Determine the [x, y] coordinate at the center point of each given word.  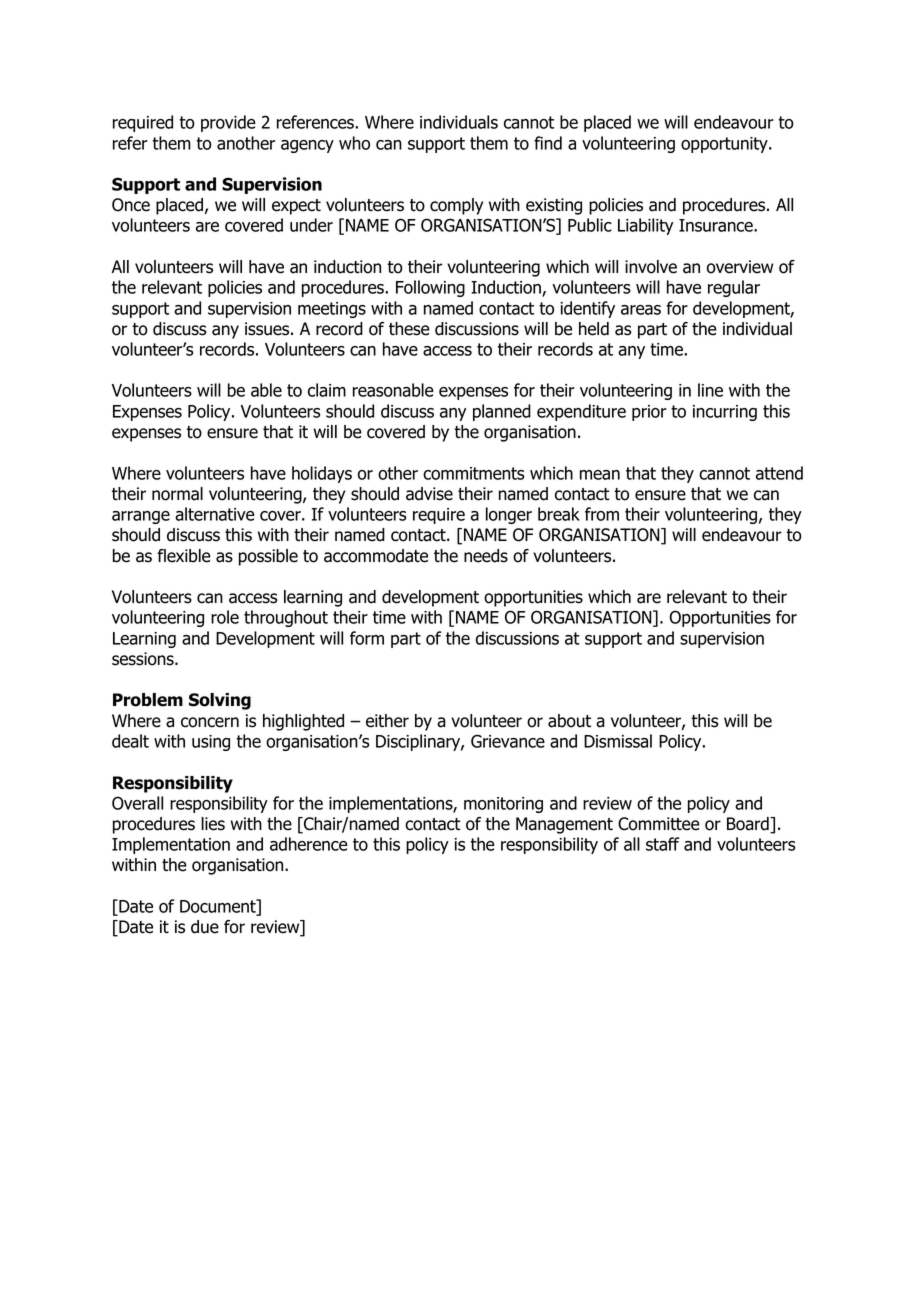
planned [502, 412]
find [548, 143]
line [710, 390]
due [205, 927]
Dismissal [618, 741]
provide [228, 123]
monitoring [503, 805]
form [367, 638]
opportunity [725, 145]
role [225, 617]
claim [327, 390]
